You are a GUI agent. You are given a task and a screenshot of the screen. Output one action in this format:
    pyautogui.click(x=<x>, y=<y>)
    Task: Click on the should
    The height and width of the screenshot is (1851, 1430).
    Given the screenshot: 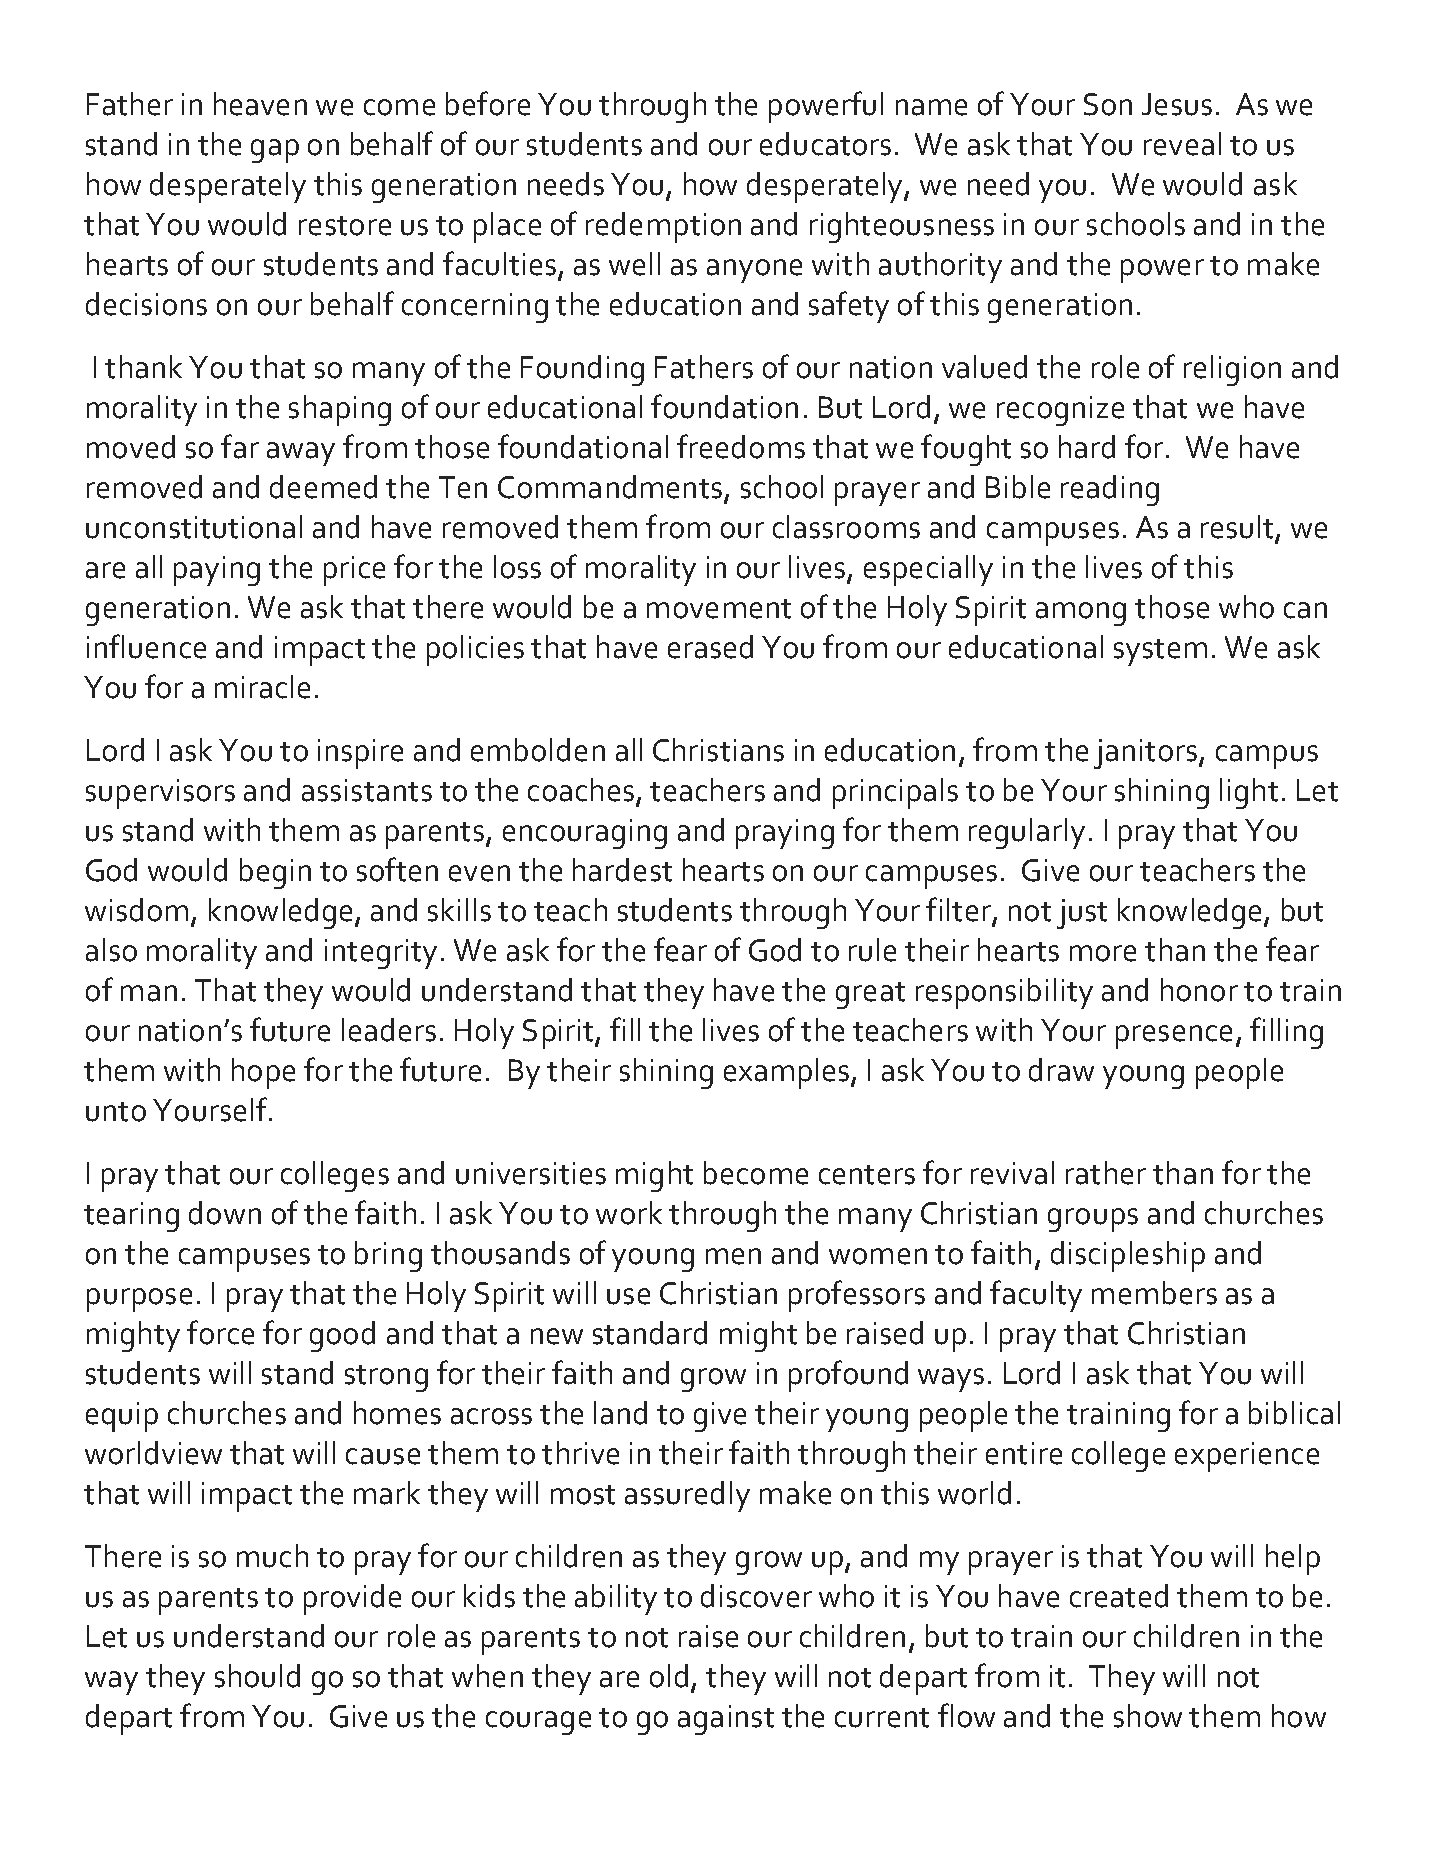 What is the action you would take?
    pyautogui.click(x=257, y=1676)
